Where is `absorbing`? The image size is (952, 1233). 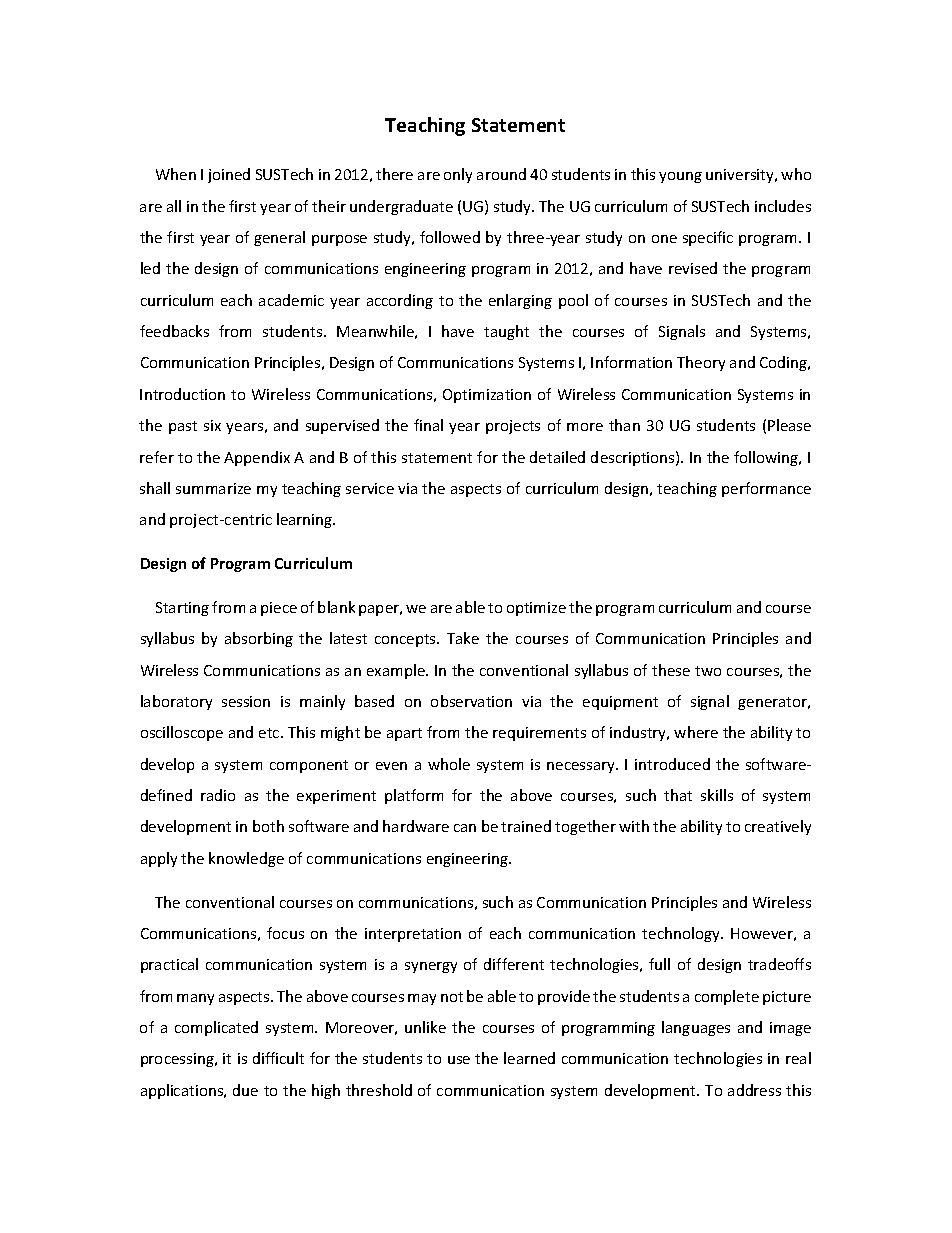 absorbing is located at coordinates (259, 639).
